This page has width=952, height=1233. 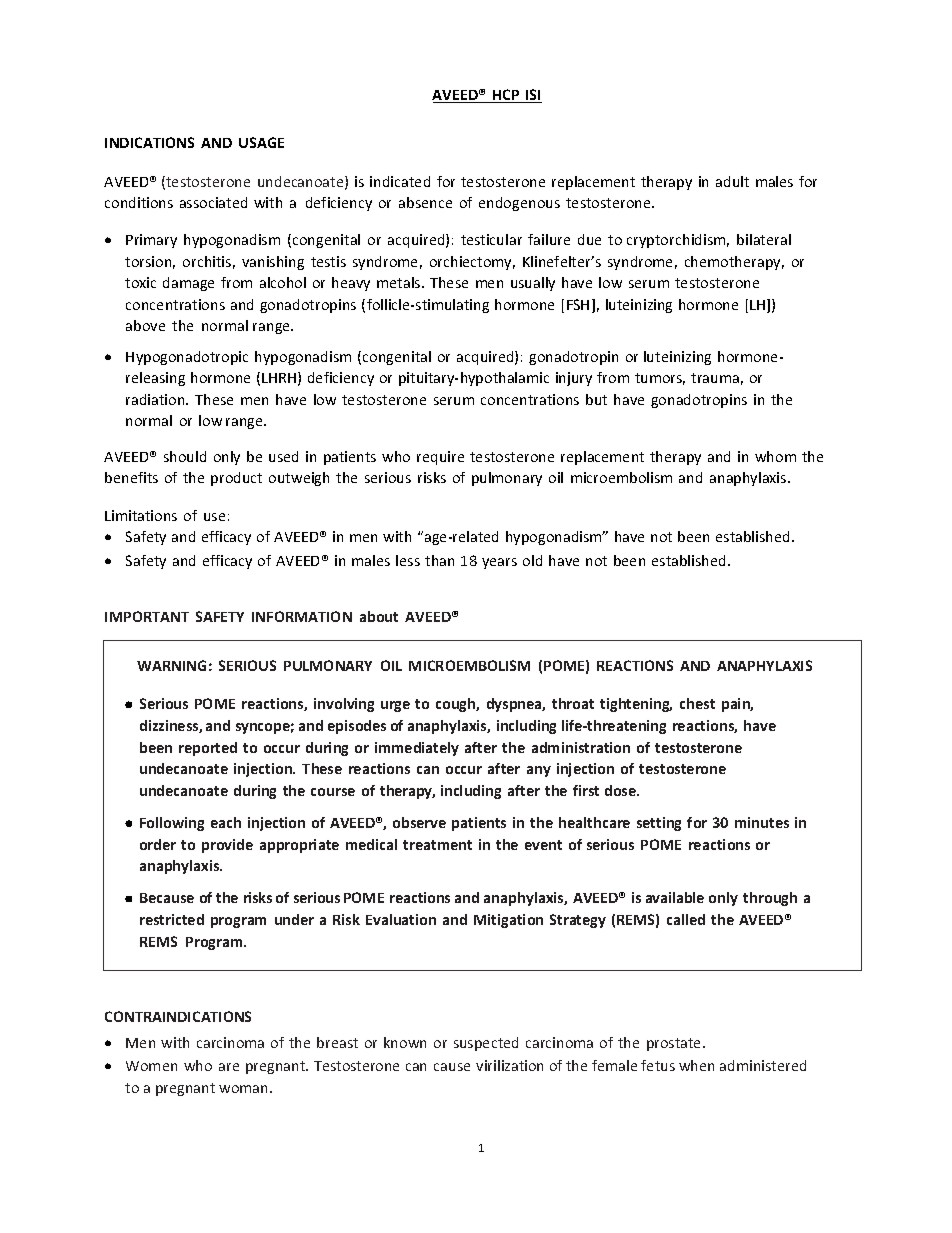 What do you see at coordinates (439, 560) in the page?
I see `than` at bounding box center [439, 560].
